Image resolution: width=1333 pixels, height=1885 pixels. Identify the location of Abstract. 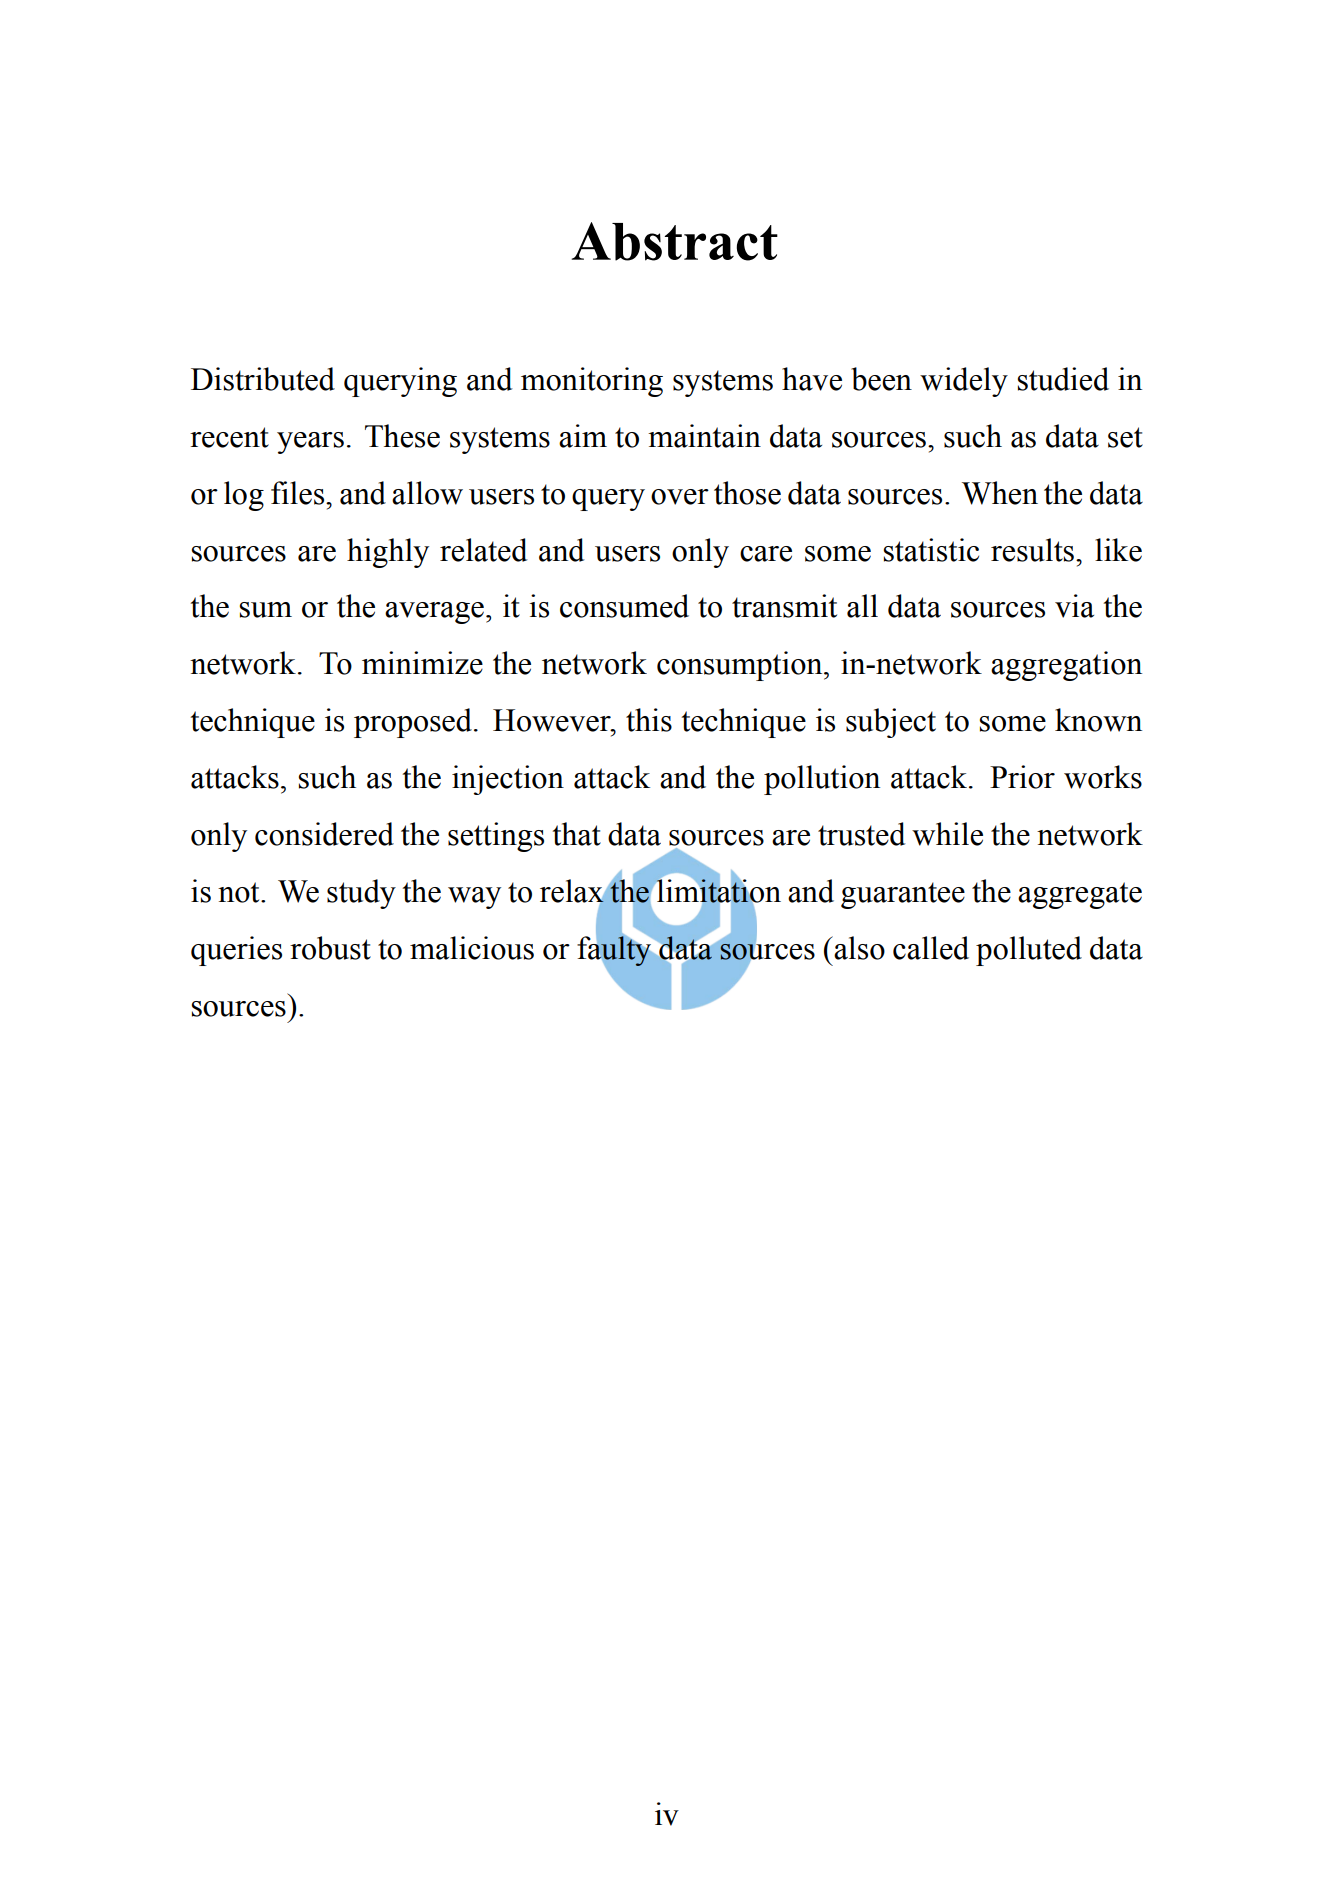
(675, 241).
